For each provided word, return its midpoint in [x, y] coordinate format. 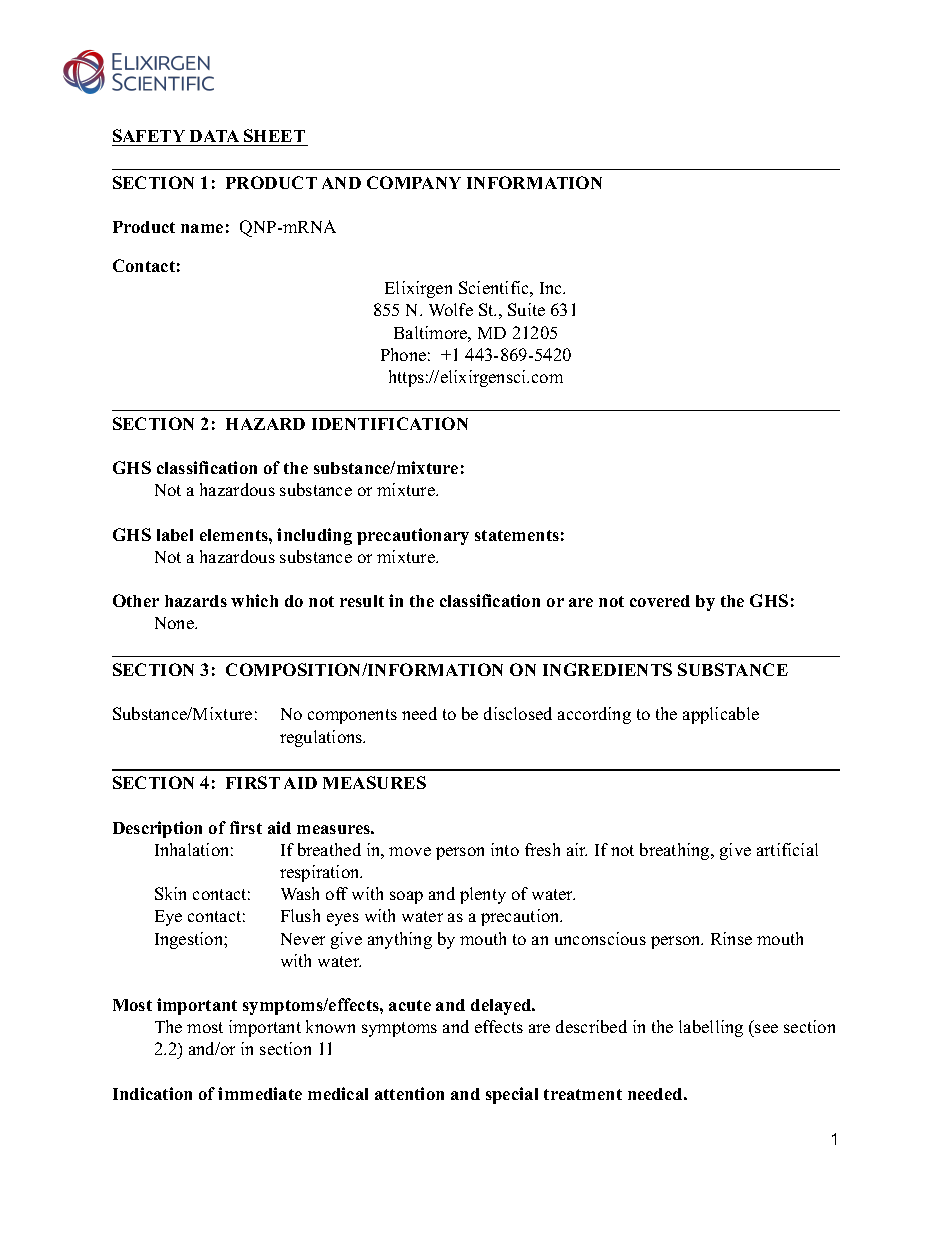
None [175, 623]
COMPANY [414, 182]
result [362, 601]
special [512, 1095]
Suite [526, 309]
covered [660, 601]
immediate [260, 1093]
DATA [214, 136]
